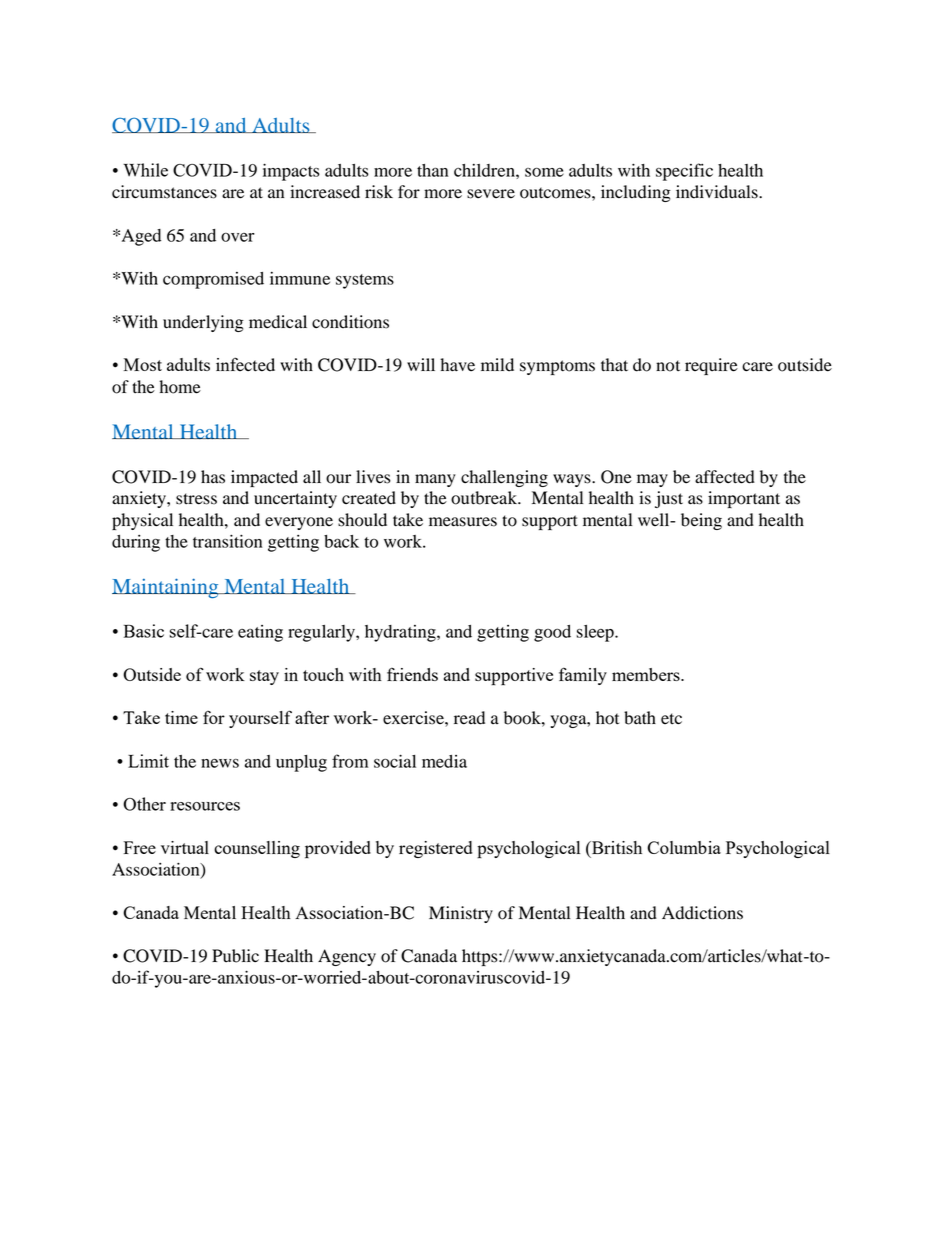 The height and width of the page is (1233, 952). Describe the element at coordinates (671, 719) in the page. I see `etc` at that location.
